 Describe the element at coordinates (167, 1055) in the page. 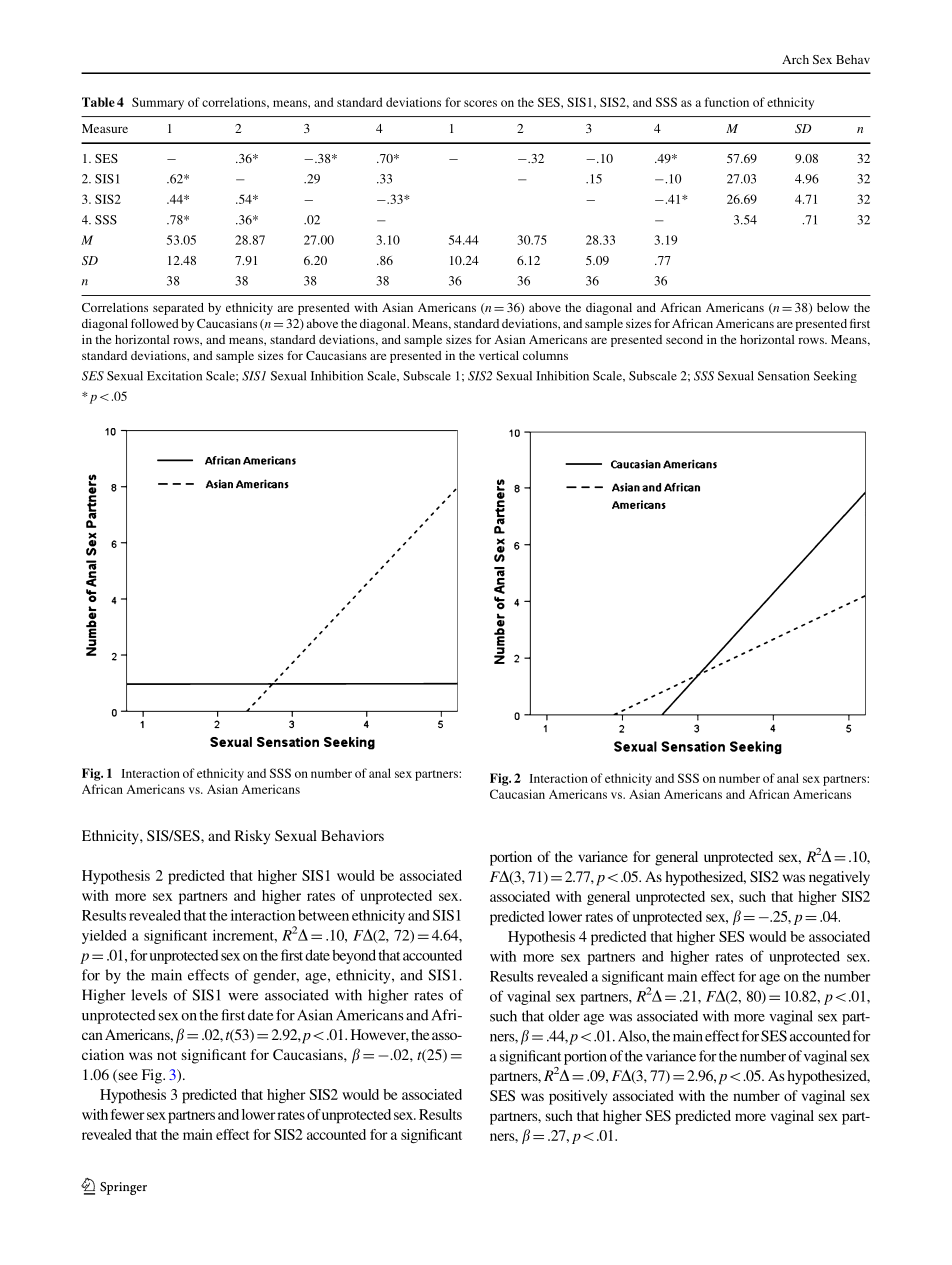

I see `not` at that location.
